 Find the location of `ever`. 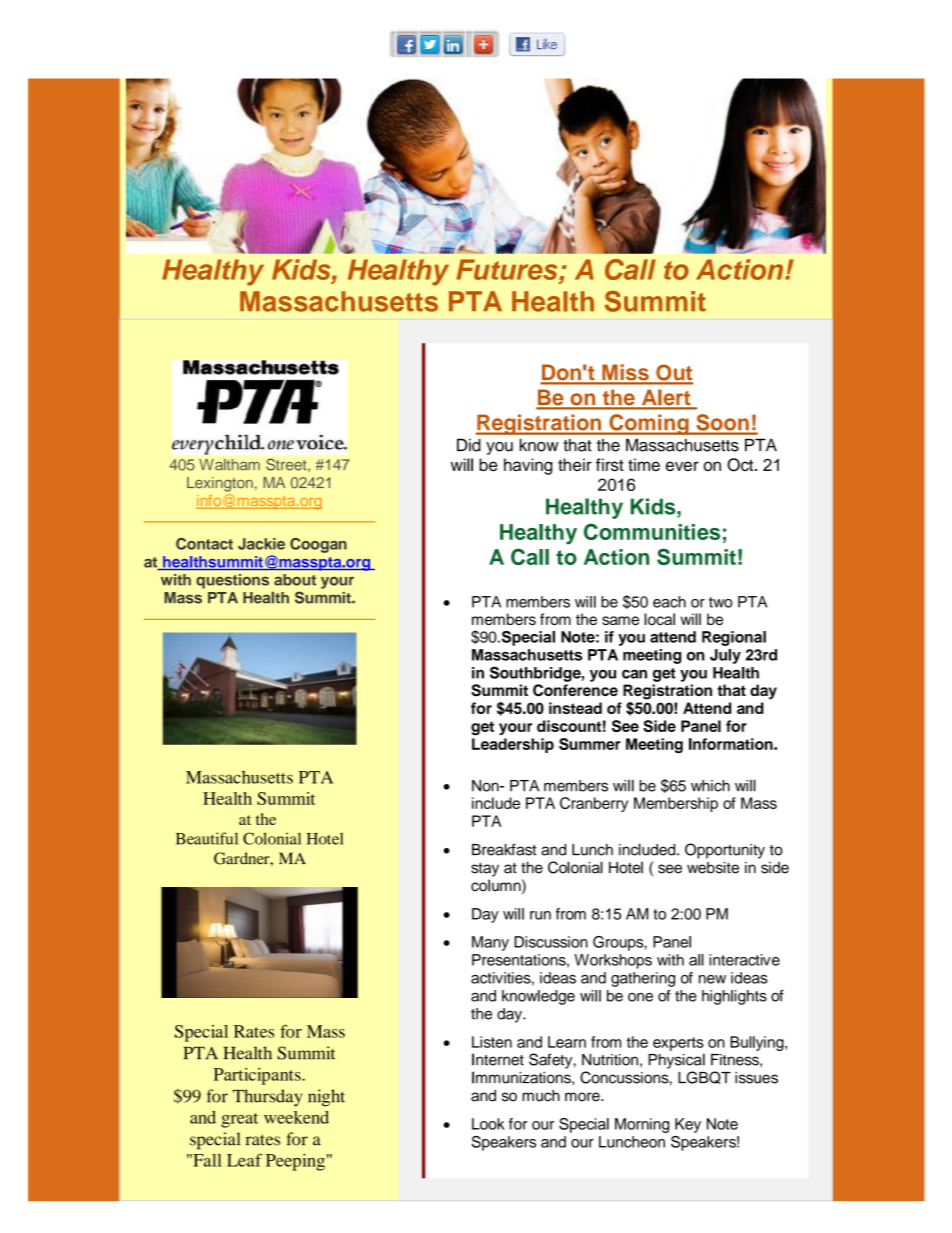

ever is located at coordinates (682, 466).
